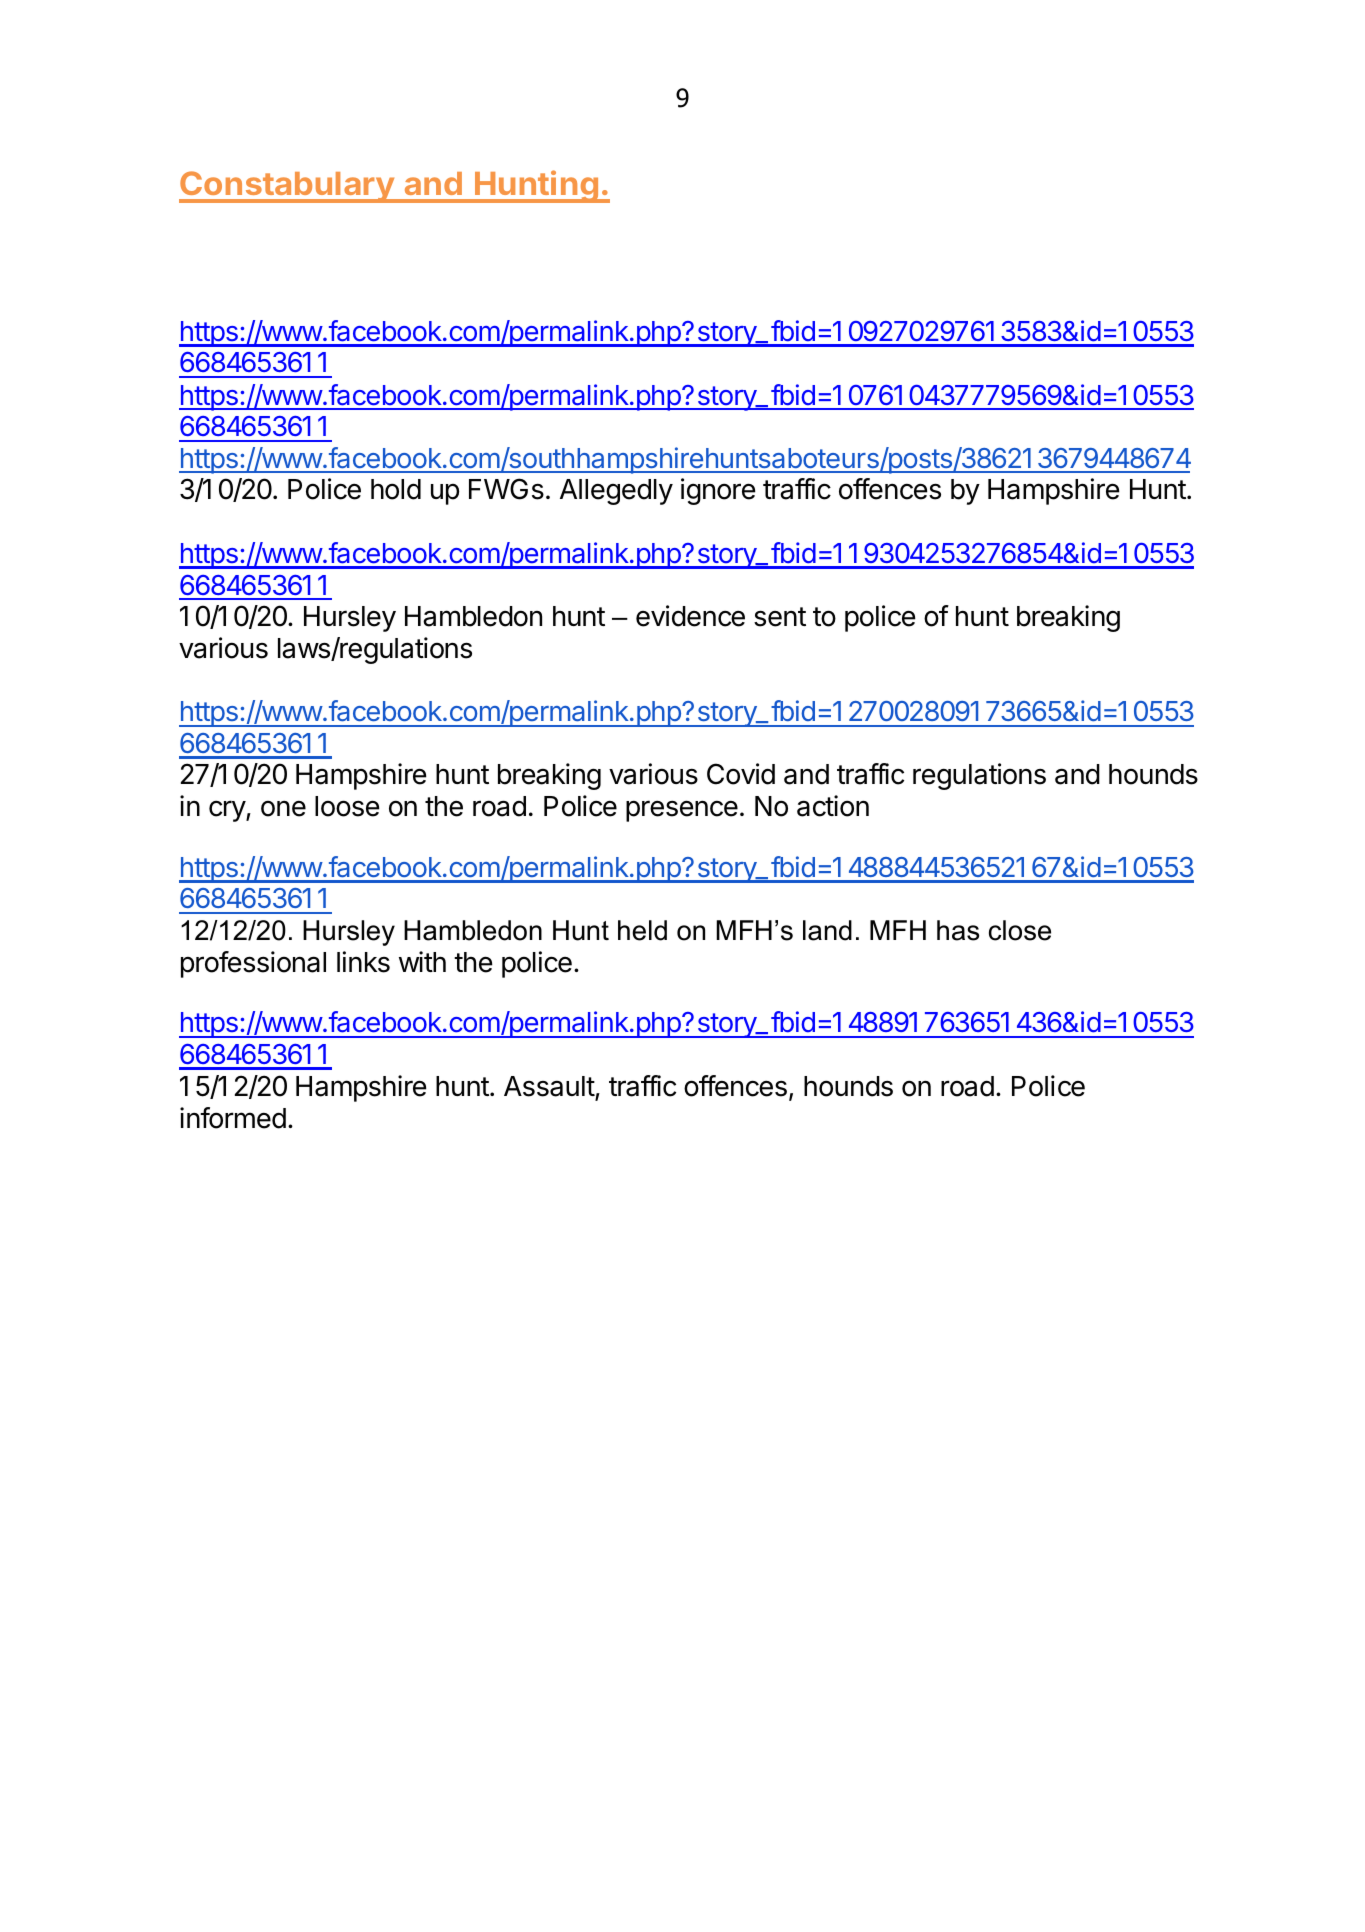 This image has width=1365, height=1932. I want to click on Constabulary, so click(287, 187).
